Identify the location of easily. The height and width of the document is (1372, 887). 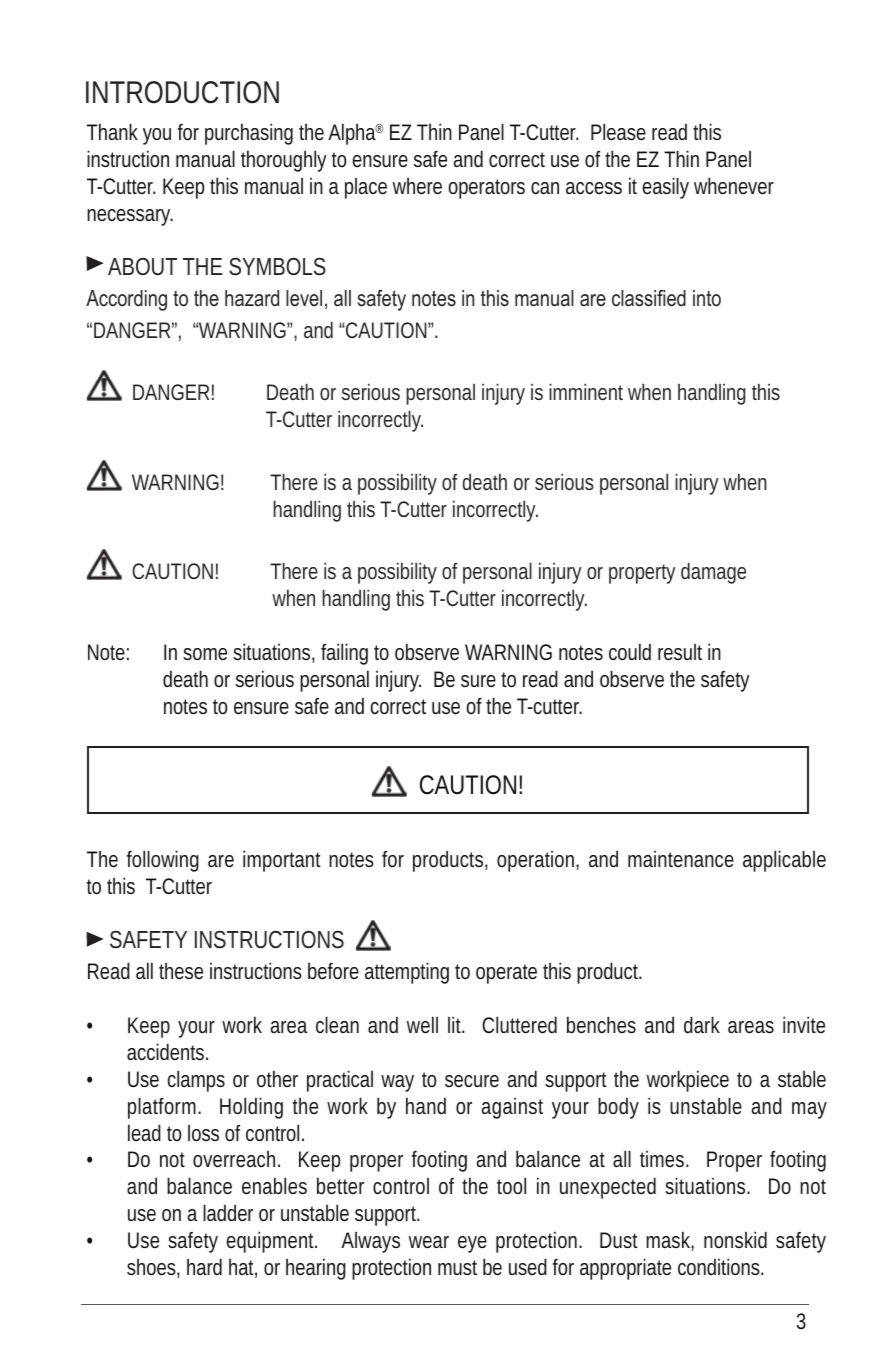
(666, 188).
